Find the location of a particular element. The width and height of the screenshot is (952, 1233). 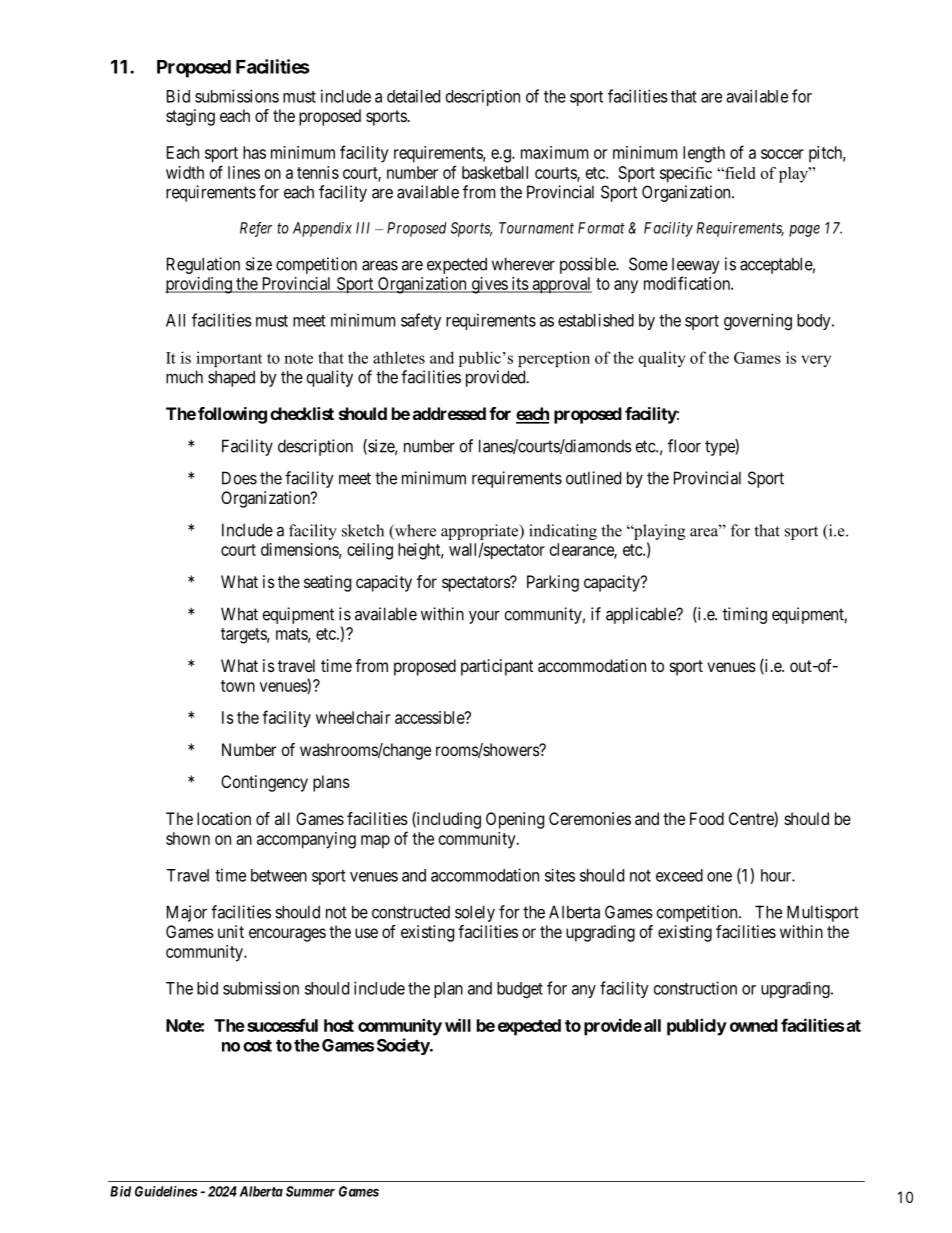

appropriate is located at coordinates (481, 532).
